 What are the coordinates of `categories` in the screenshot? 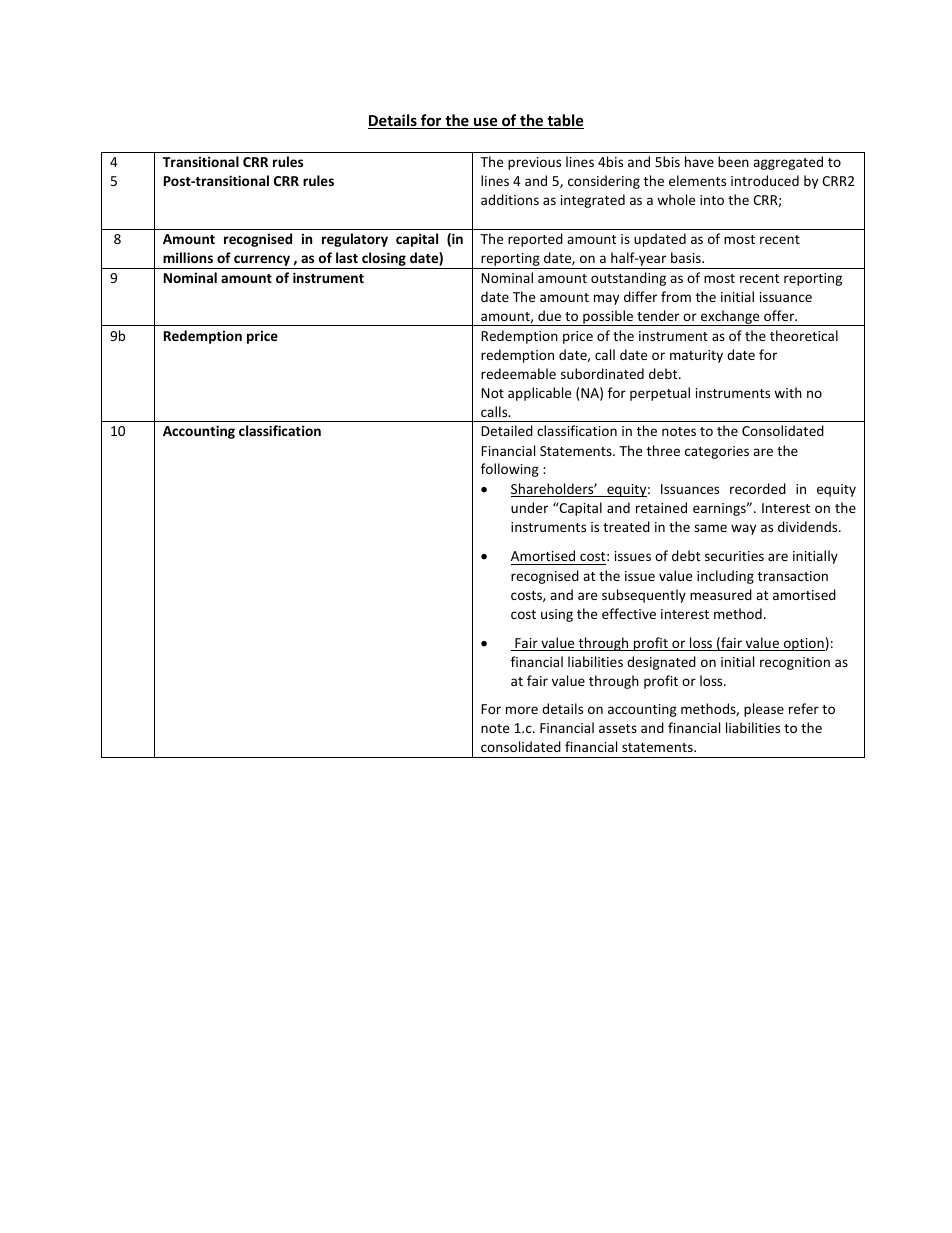 It's located at (717, 452).
